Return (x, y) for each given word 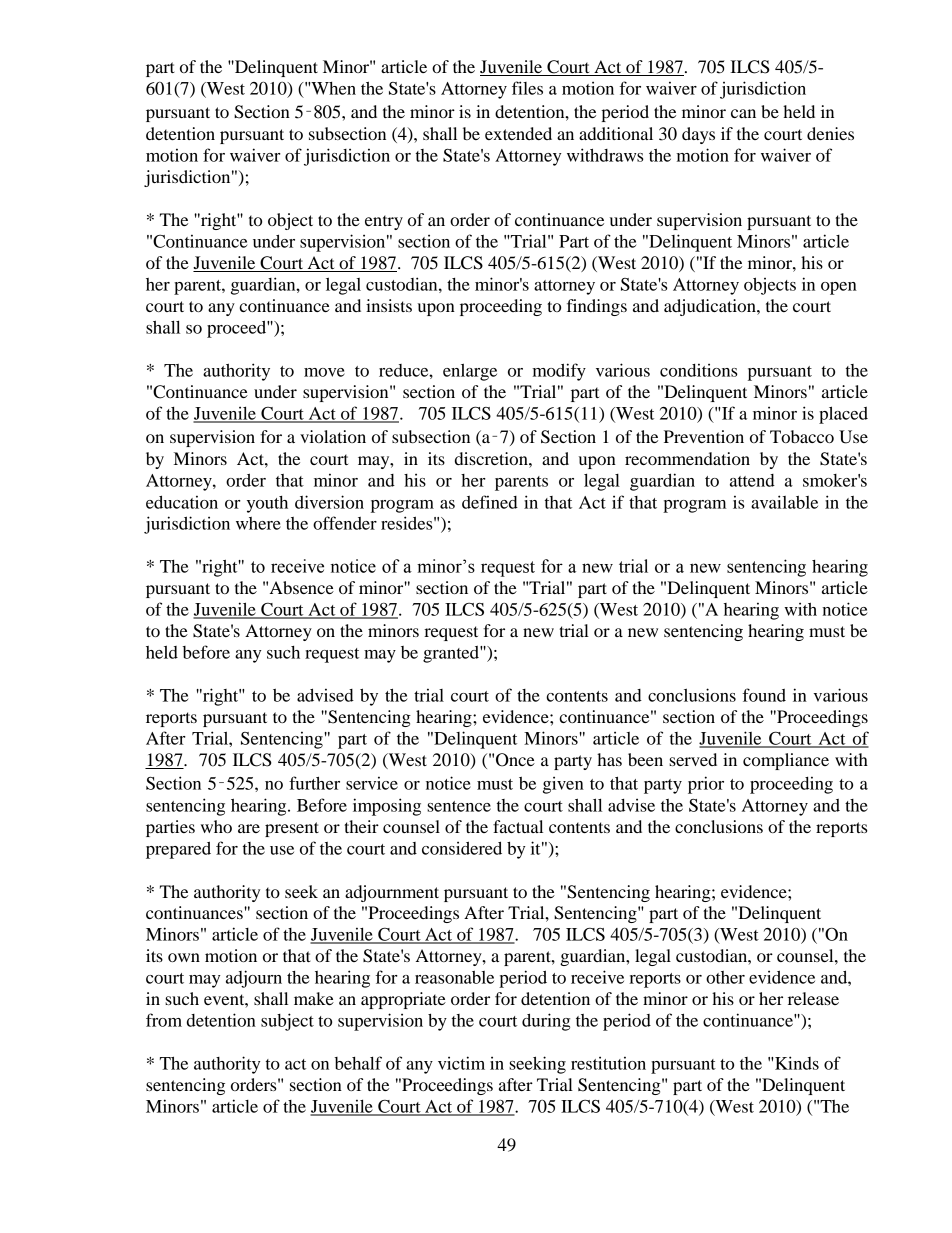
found (764, 695)
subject (287, 1022)
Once (515, 760)
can (743, 113)
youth (267, 504)
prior (706, 785)
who (216, 826)
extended (518, 133)
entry (384, 222)
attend (752, 480)
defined (490, 502)
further (314, 783)
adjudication (711, 307)
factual (518, 826)
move (324, 372)
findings (597, 307)
